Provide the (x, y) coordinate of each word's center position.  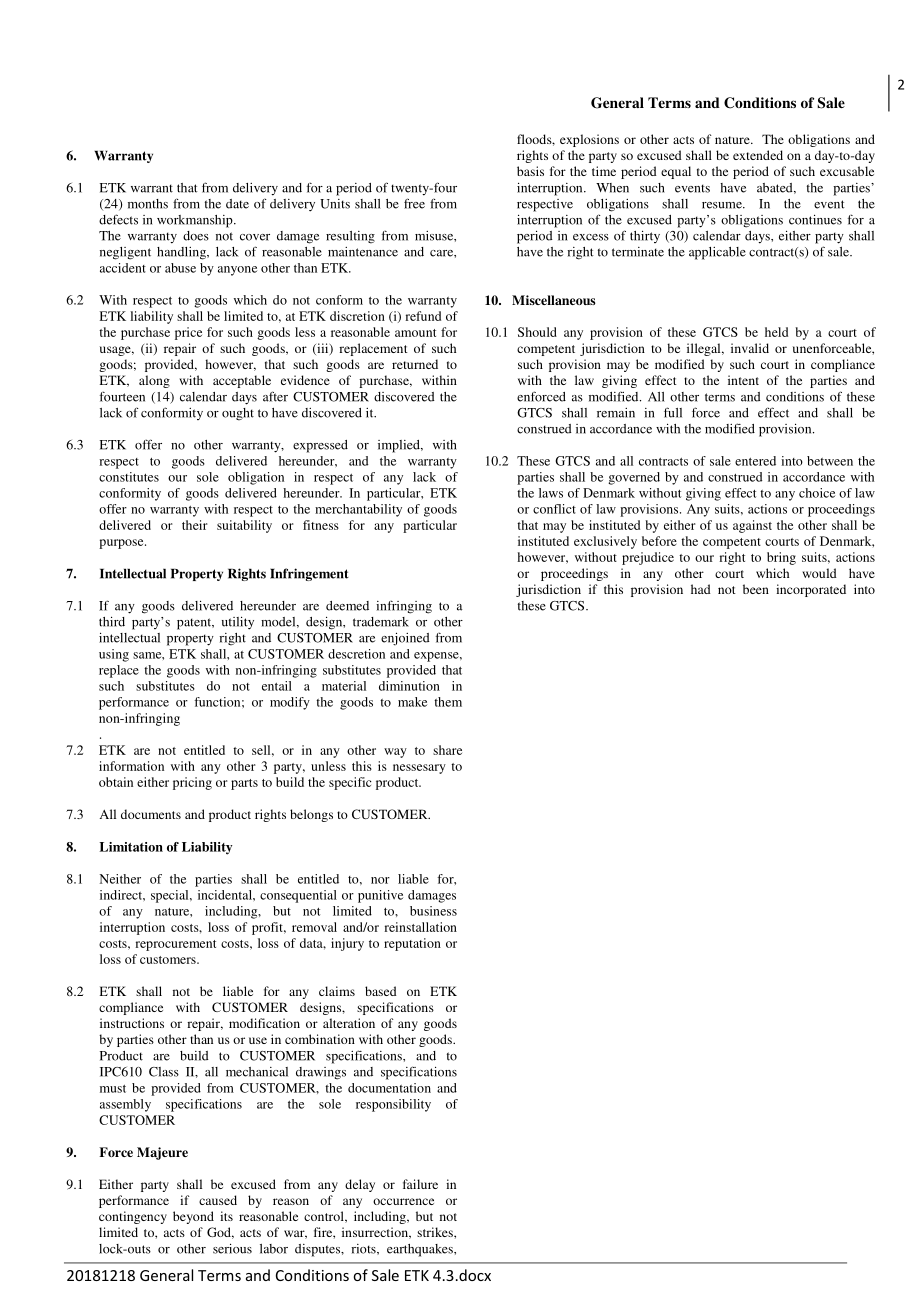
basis (530, 171)
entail (277, 686)
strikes (436, 1232)
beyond (193, 1217)
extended (758, 155)
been (756, 589)
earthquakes (421, 1250)
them (448, 702)
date (237, 204)
